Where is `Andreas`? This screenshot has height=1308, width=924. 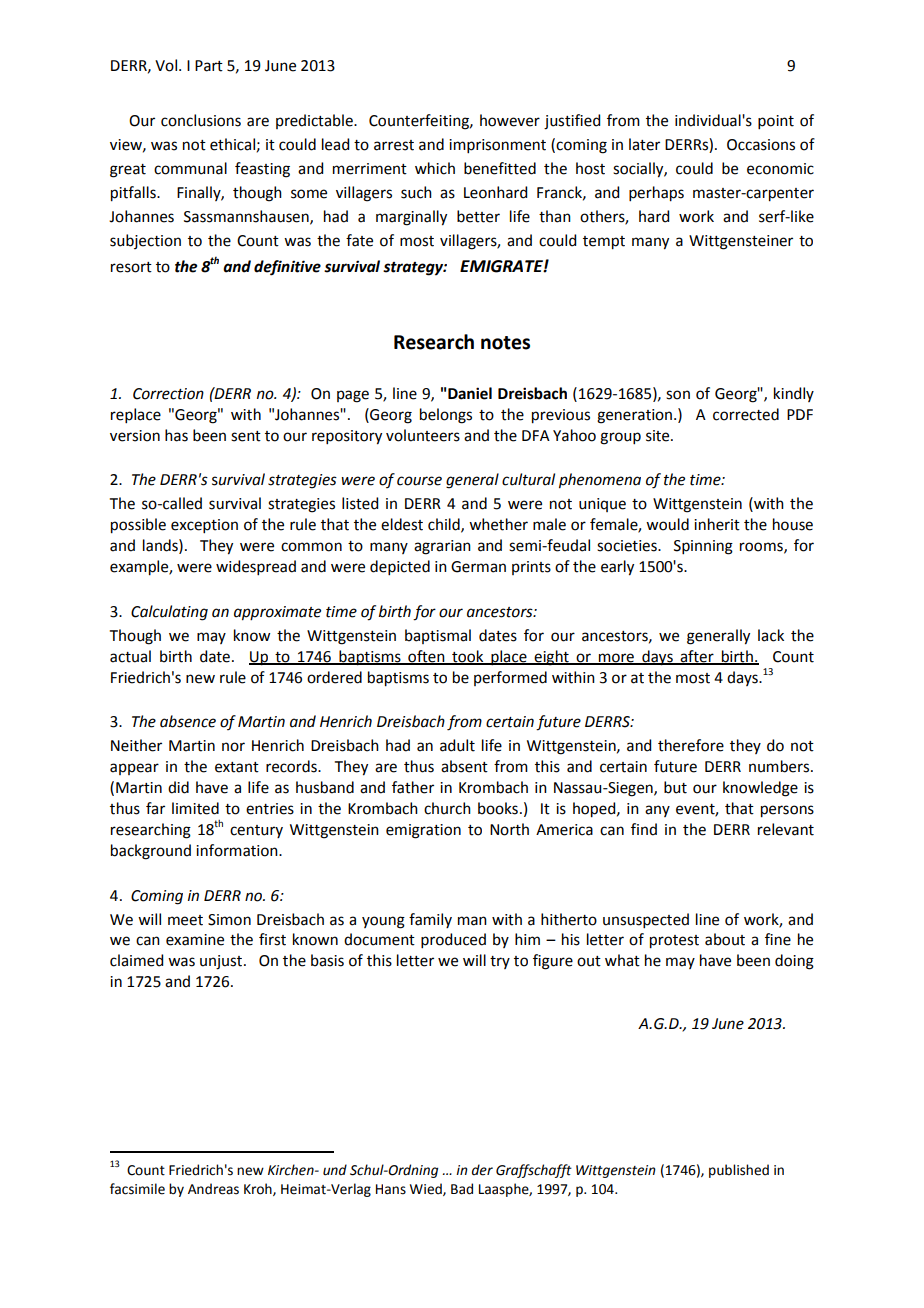
Andreas is located at coordinates (213, 1189).
